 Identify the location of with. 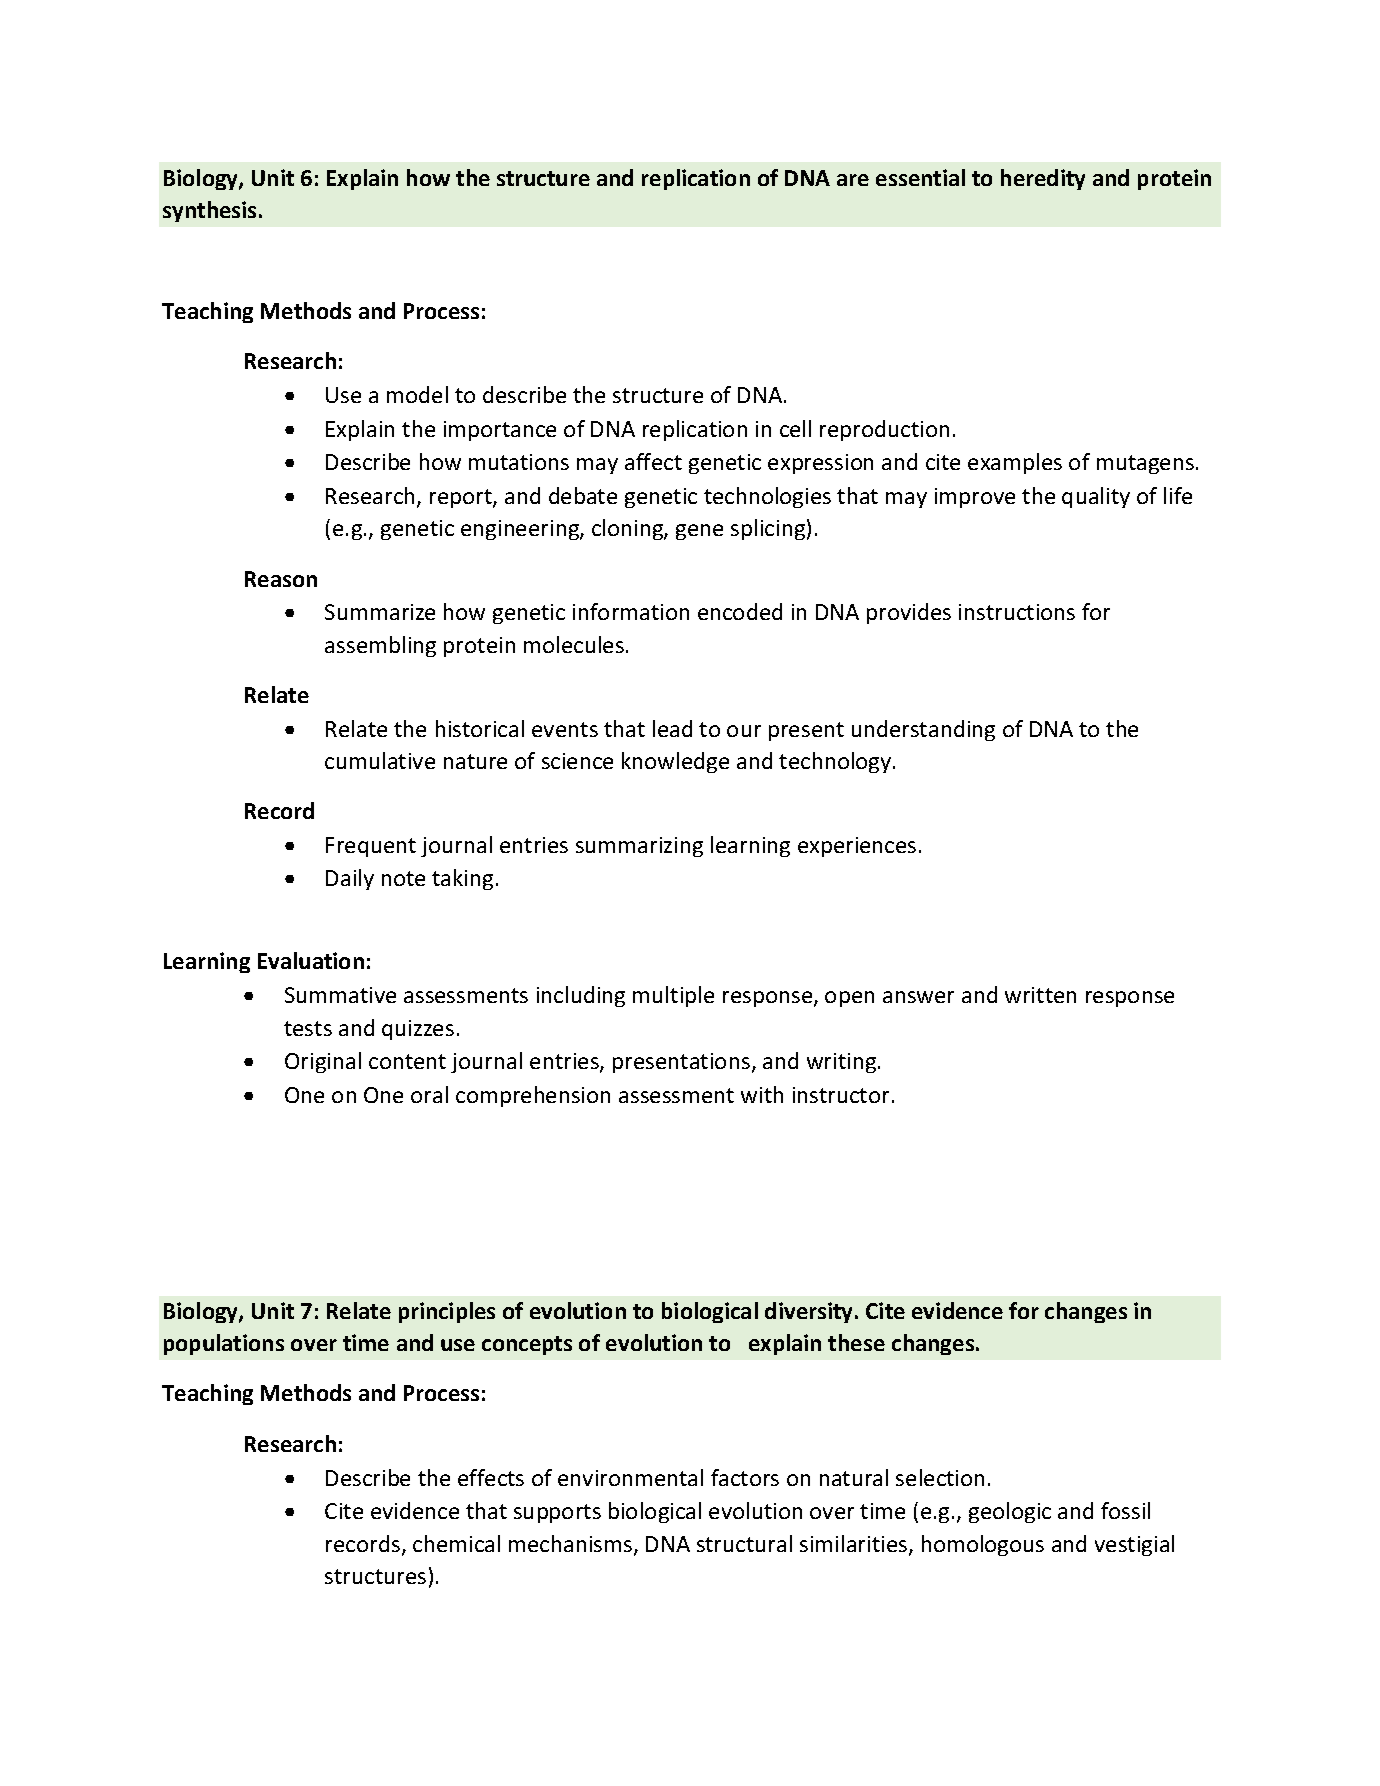
(762, 1094).
